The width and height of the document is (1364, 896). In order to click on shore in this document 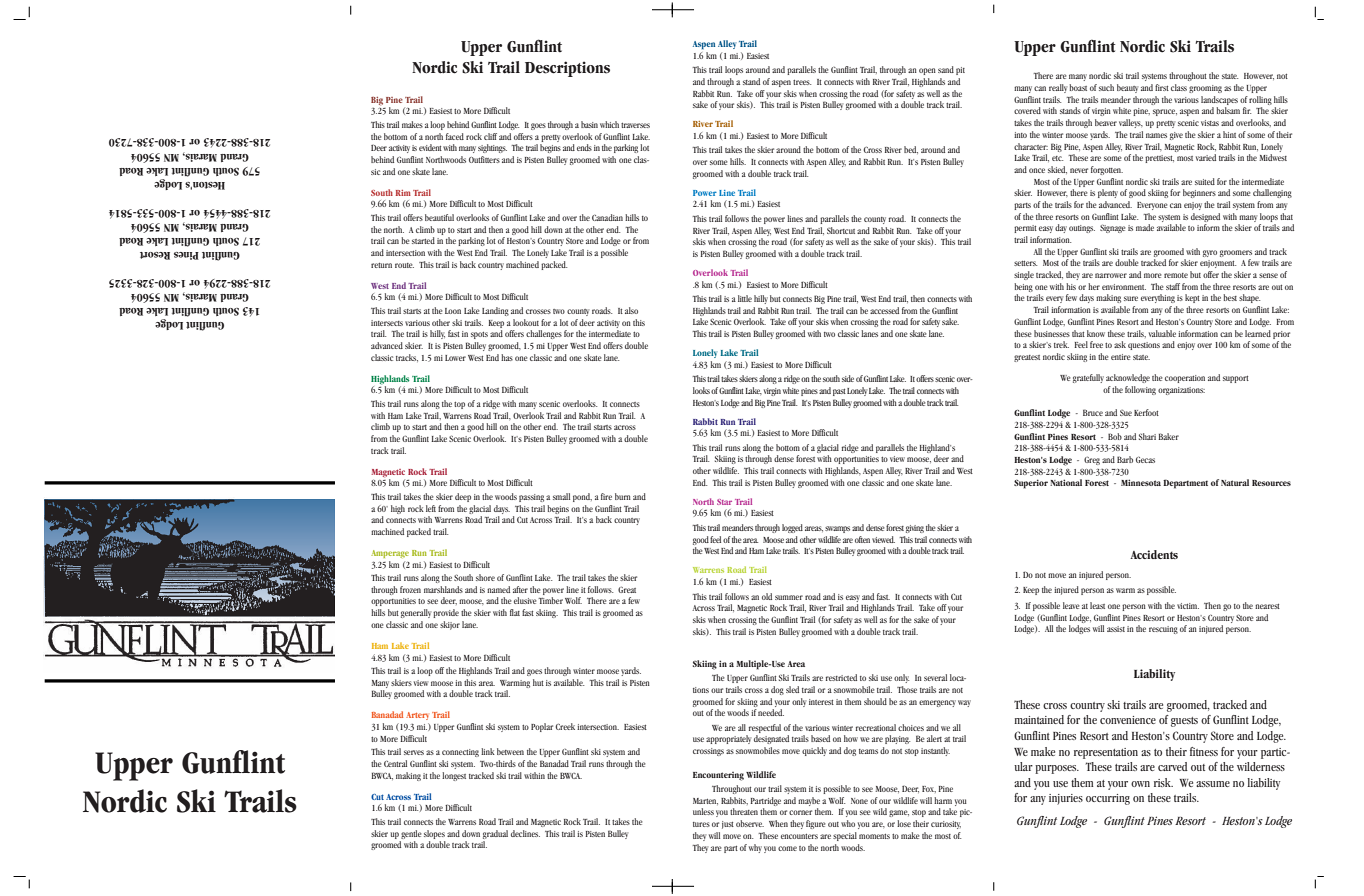, I will do `click(485, 577)`.
